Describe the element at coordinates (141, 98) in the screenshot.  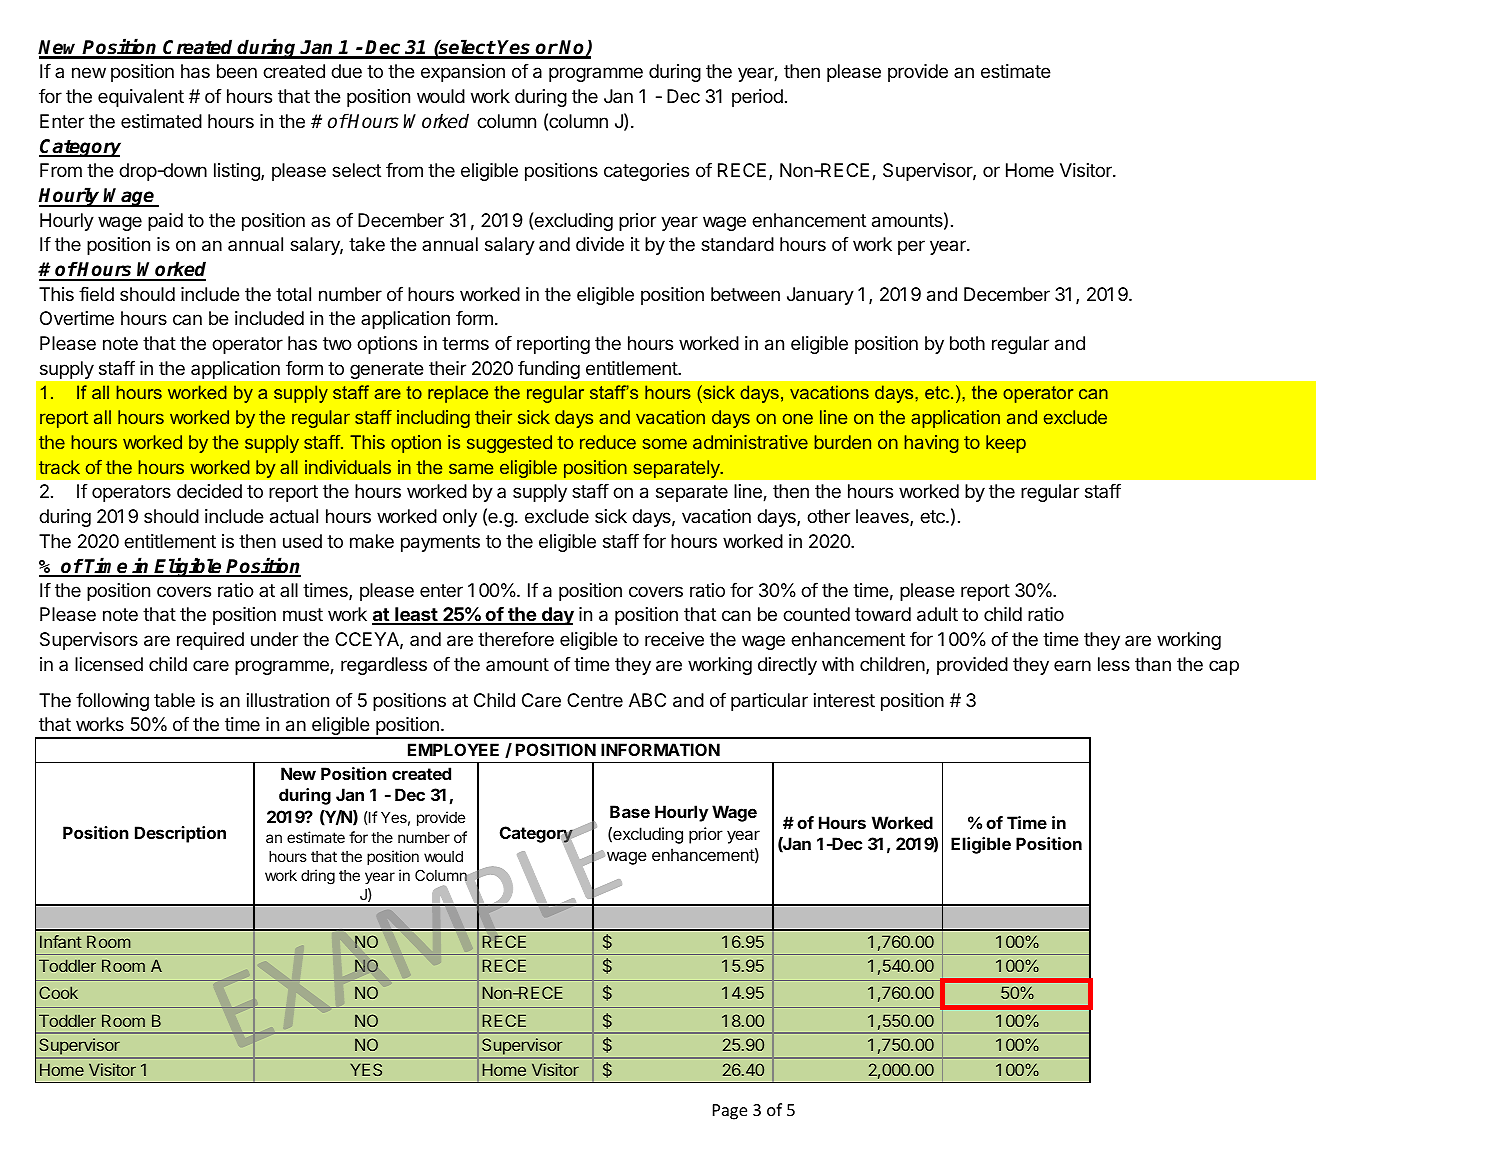
I see `equivalent` at that location.
